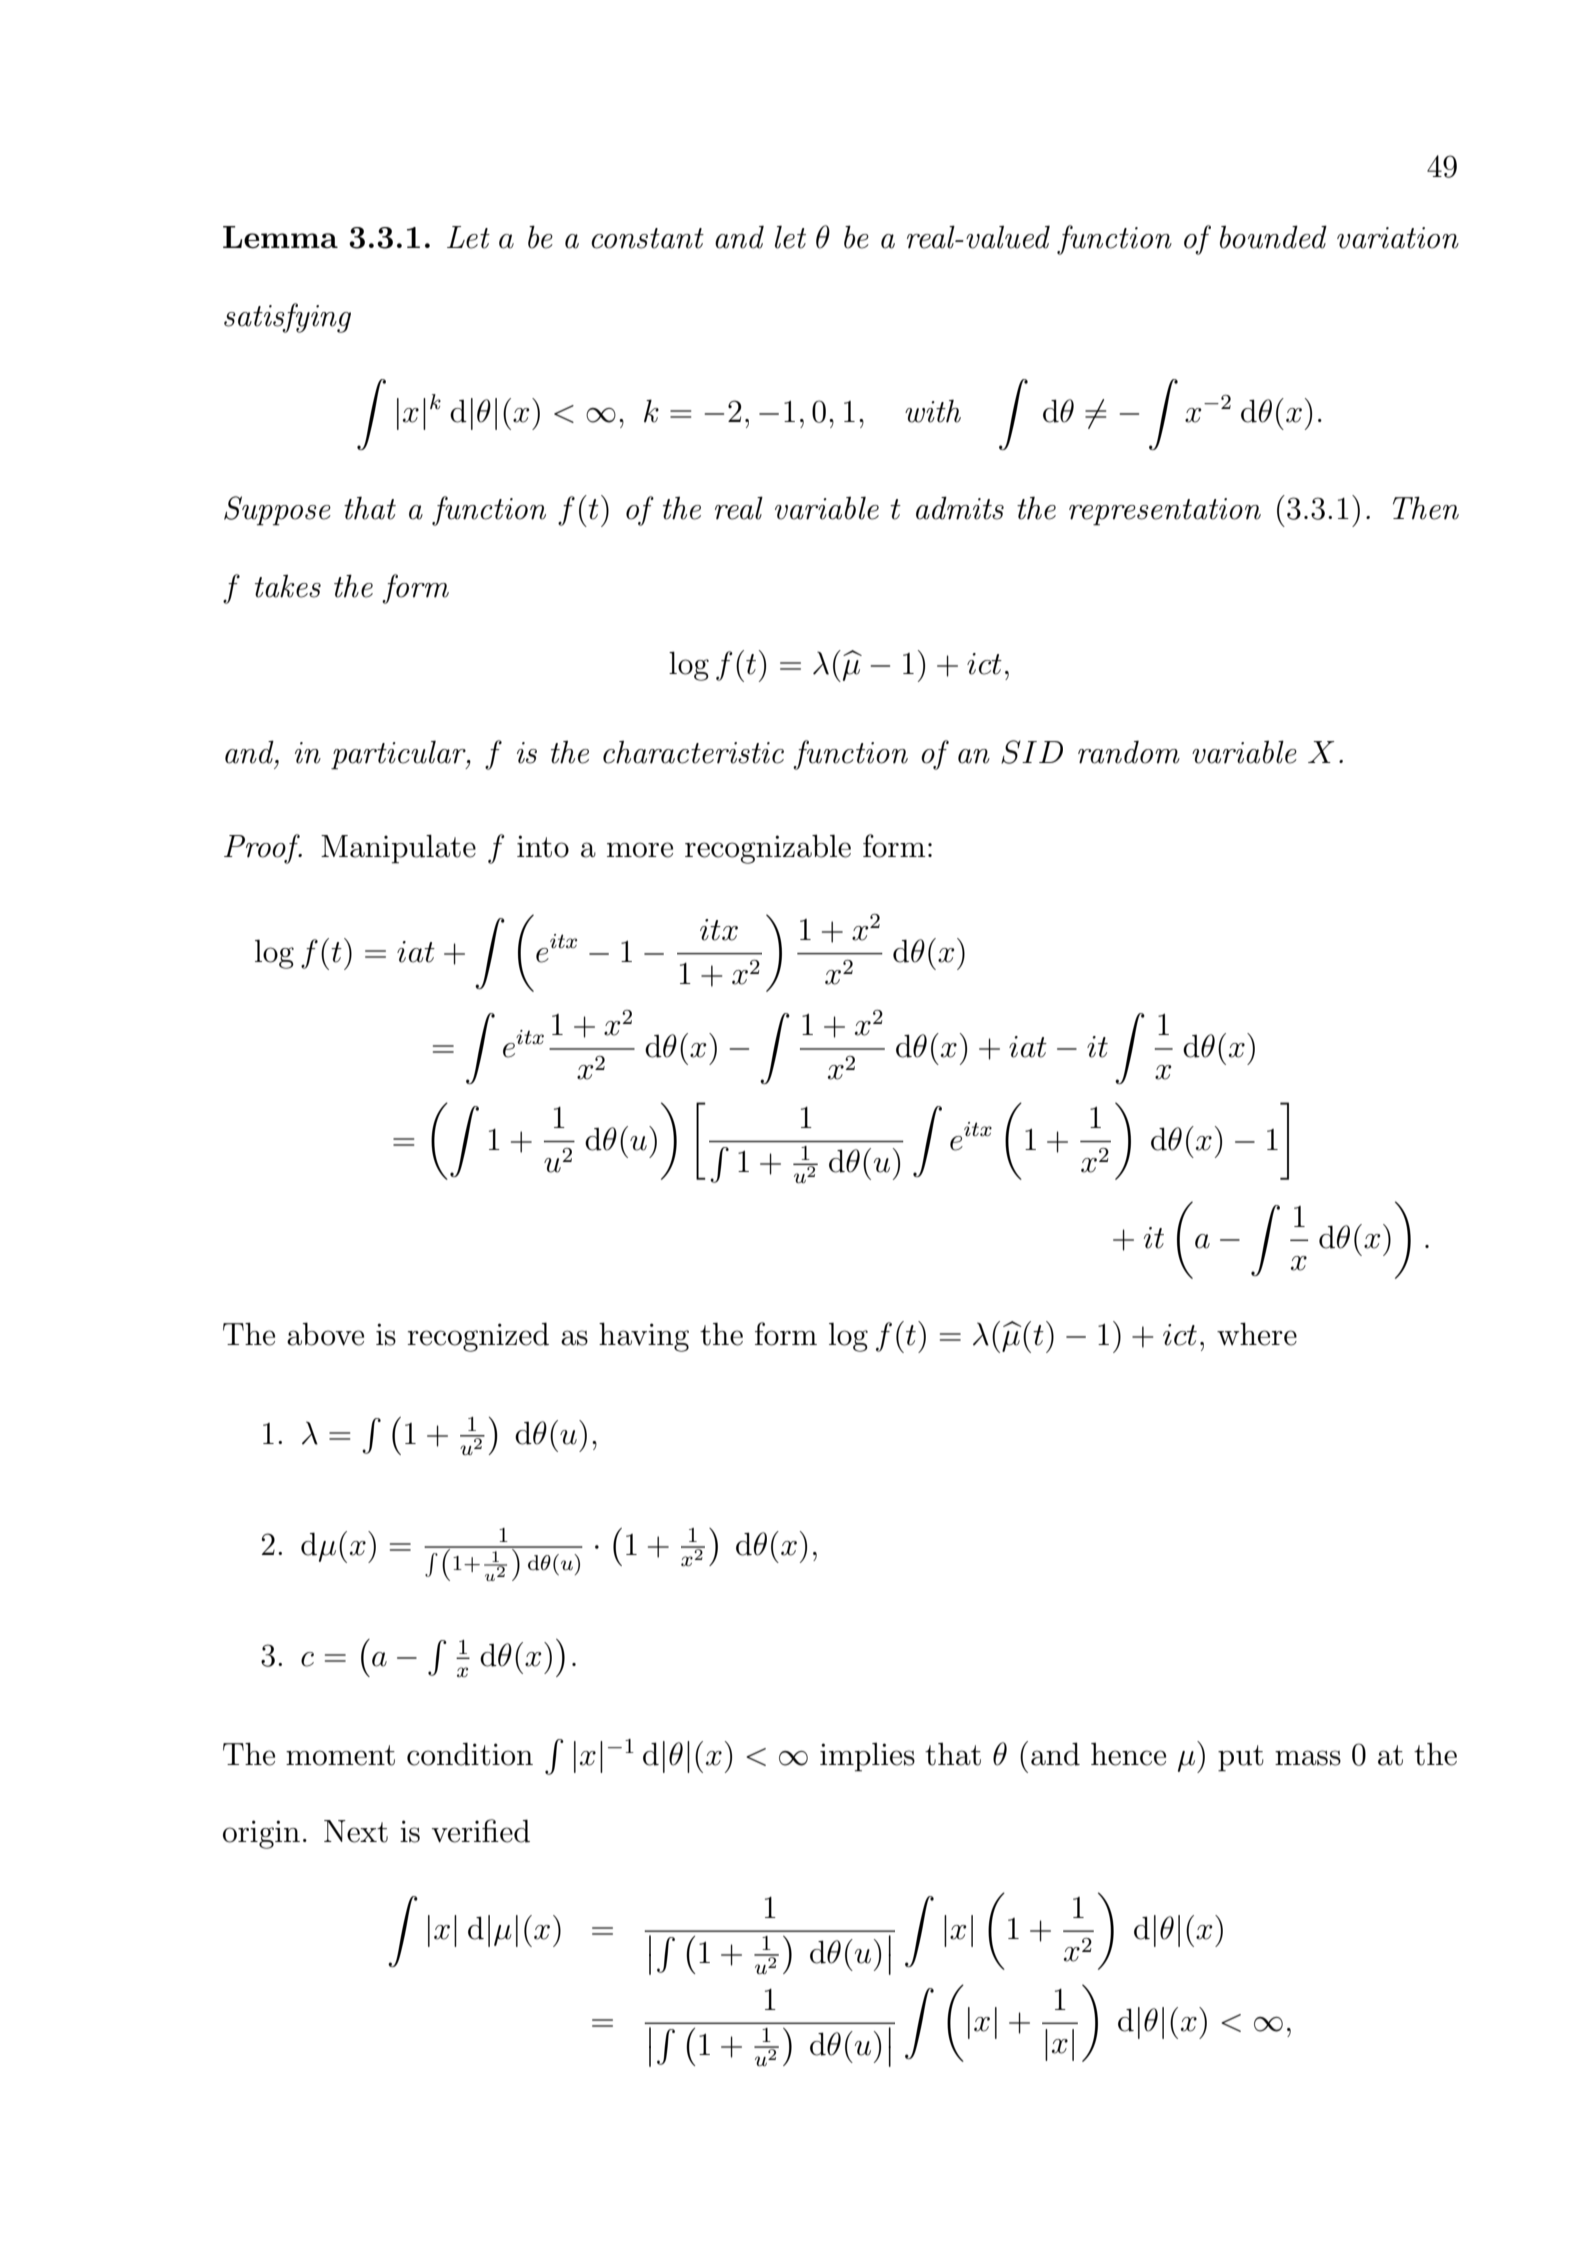  Describe the element at coordinates (340, 1755) in the page. I see `moment` at that location.
